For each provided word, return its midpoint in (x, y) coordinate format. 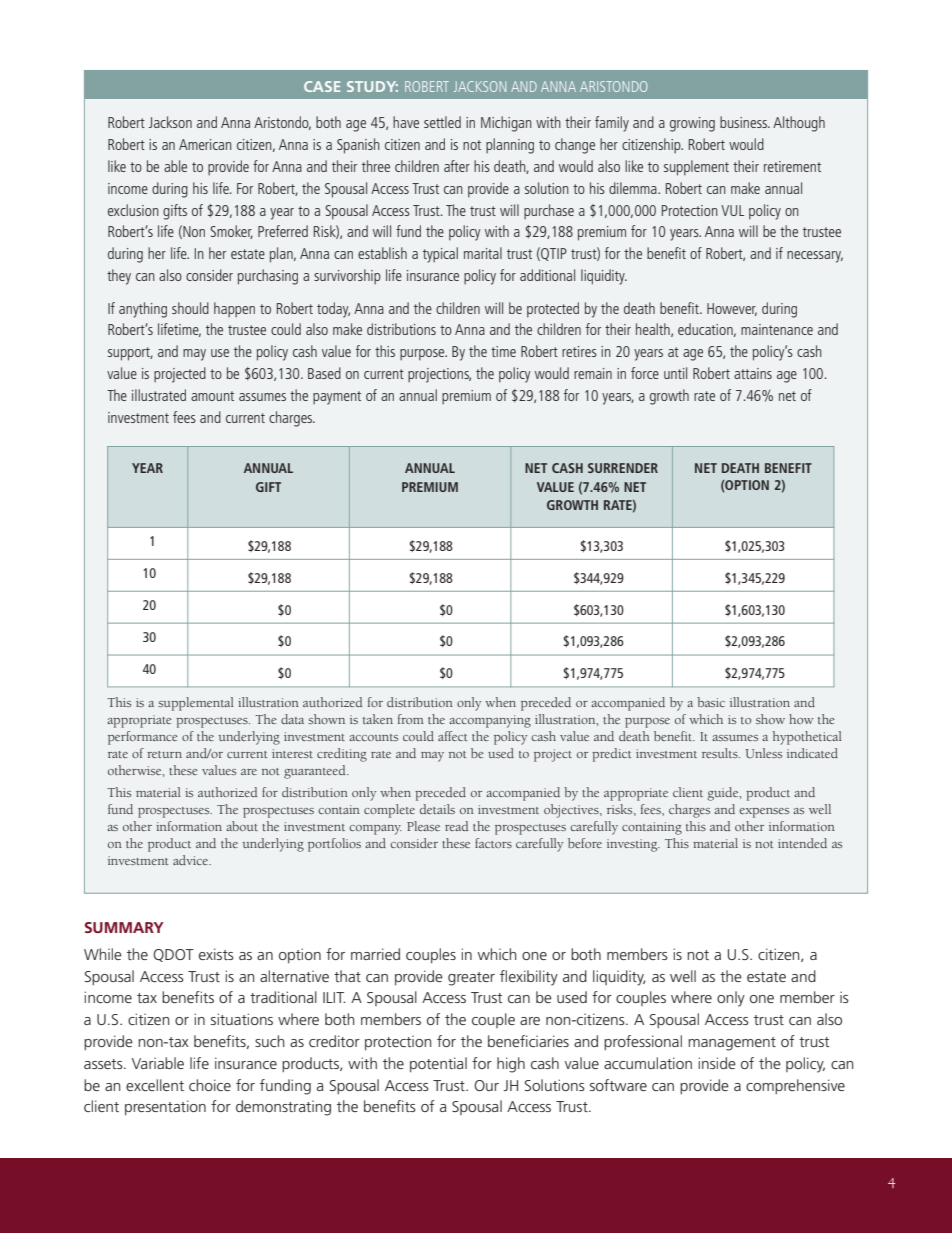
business (745, 122)
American (205, 144)
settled (442, 122)
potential (438, 1064)
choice (210, 1085)
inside (717, 1063)
